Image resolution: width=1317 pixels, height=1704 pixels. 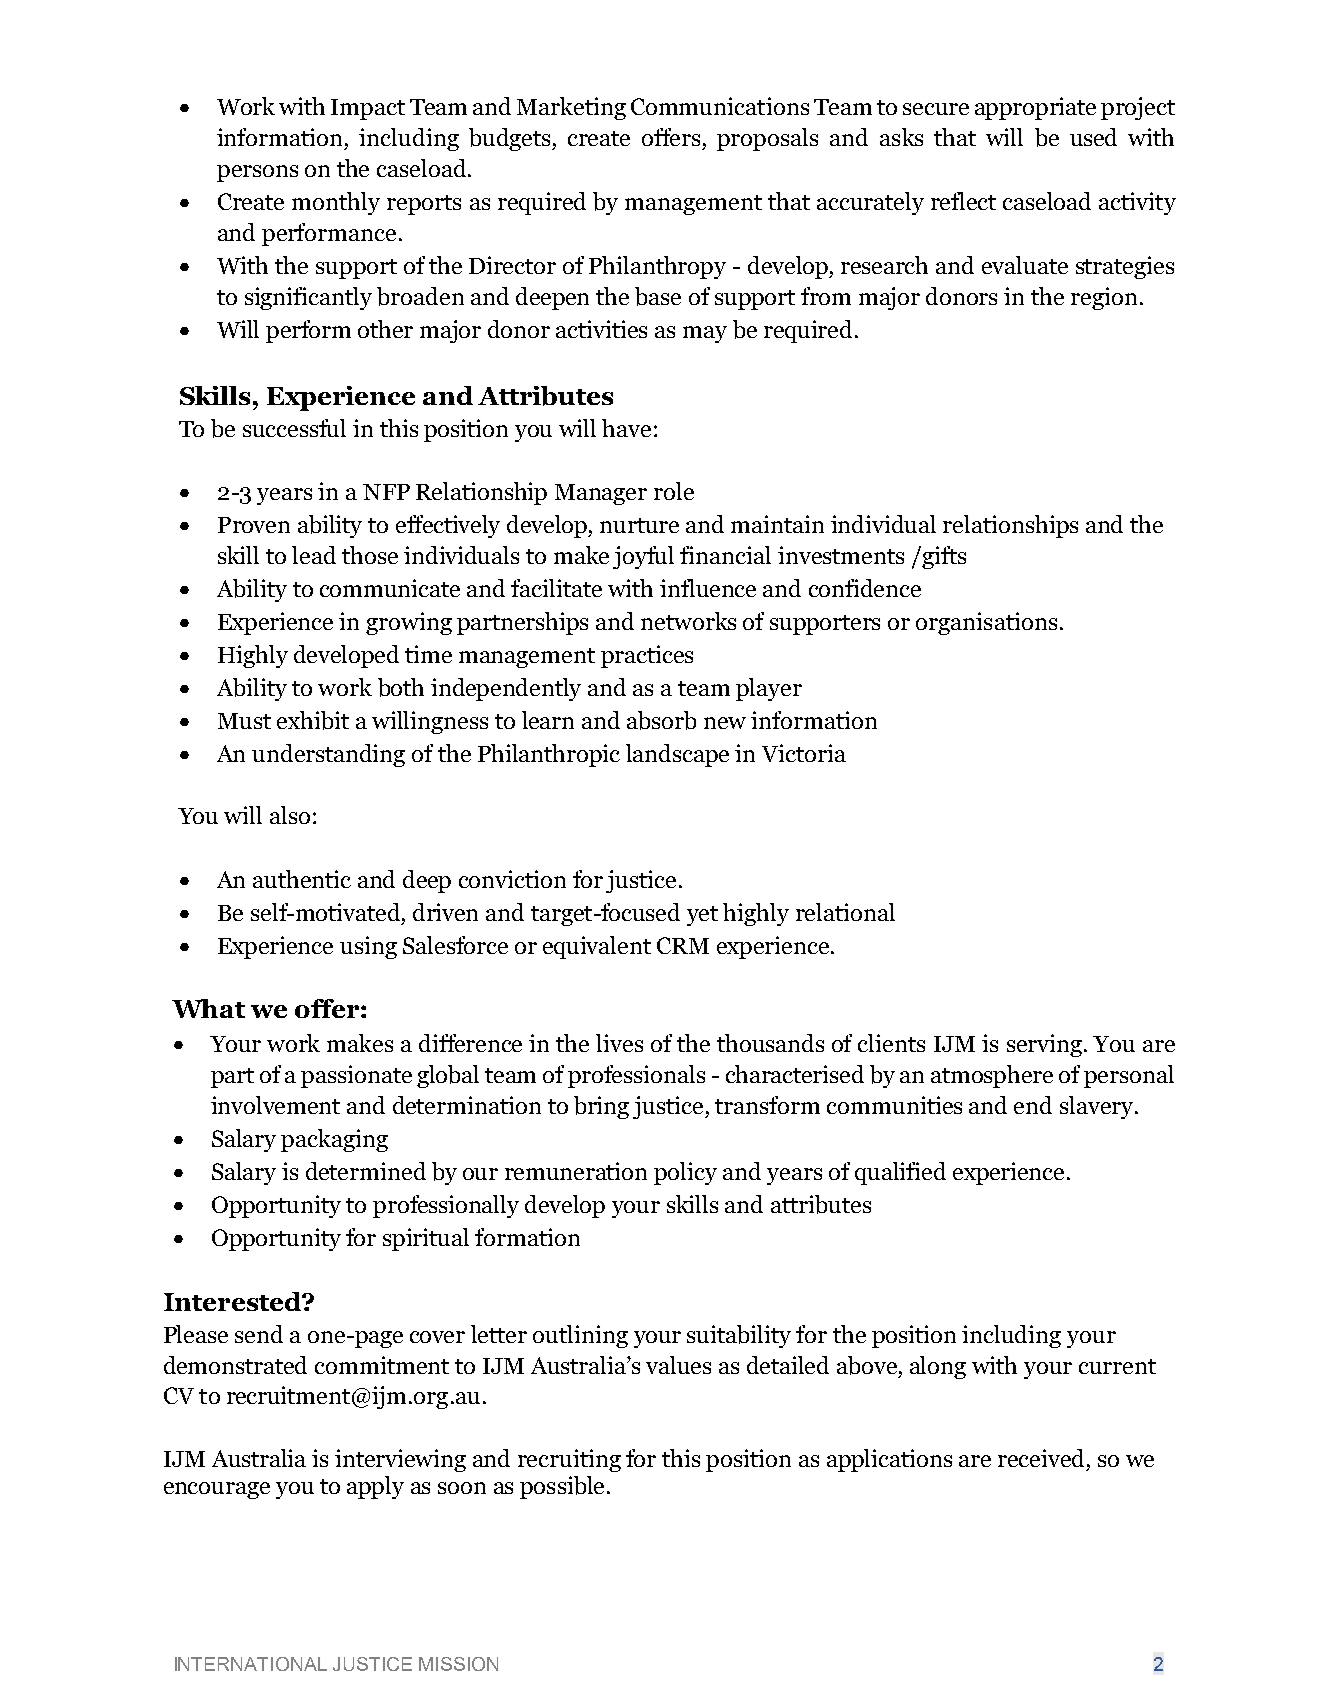 What do you see at coordinates (720, 106) in the screenshot?
I see `Communications` at bounding box center [720, 106].
